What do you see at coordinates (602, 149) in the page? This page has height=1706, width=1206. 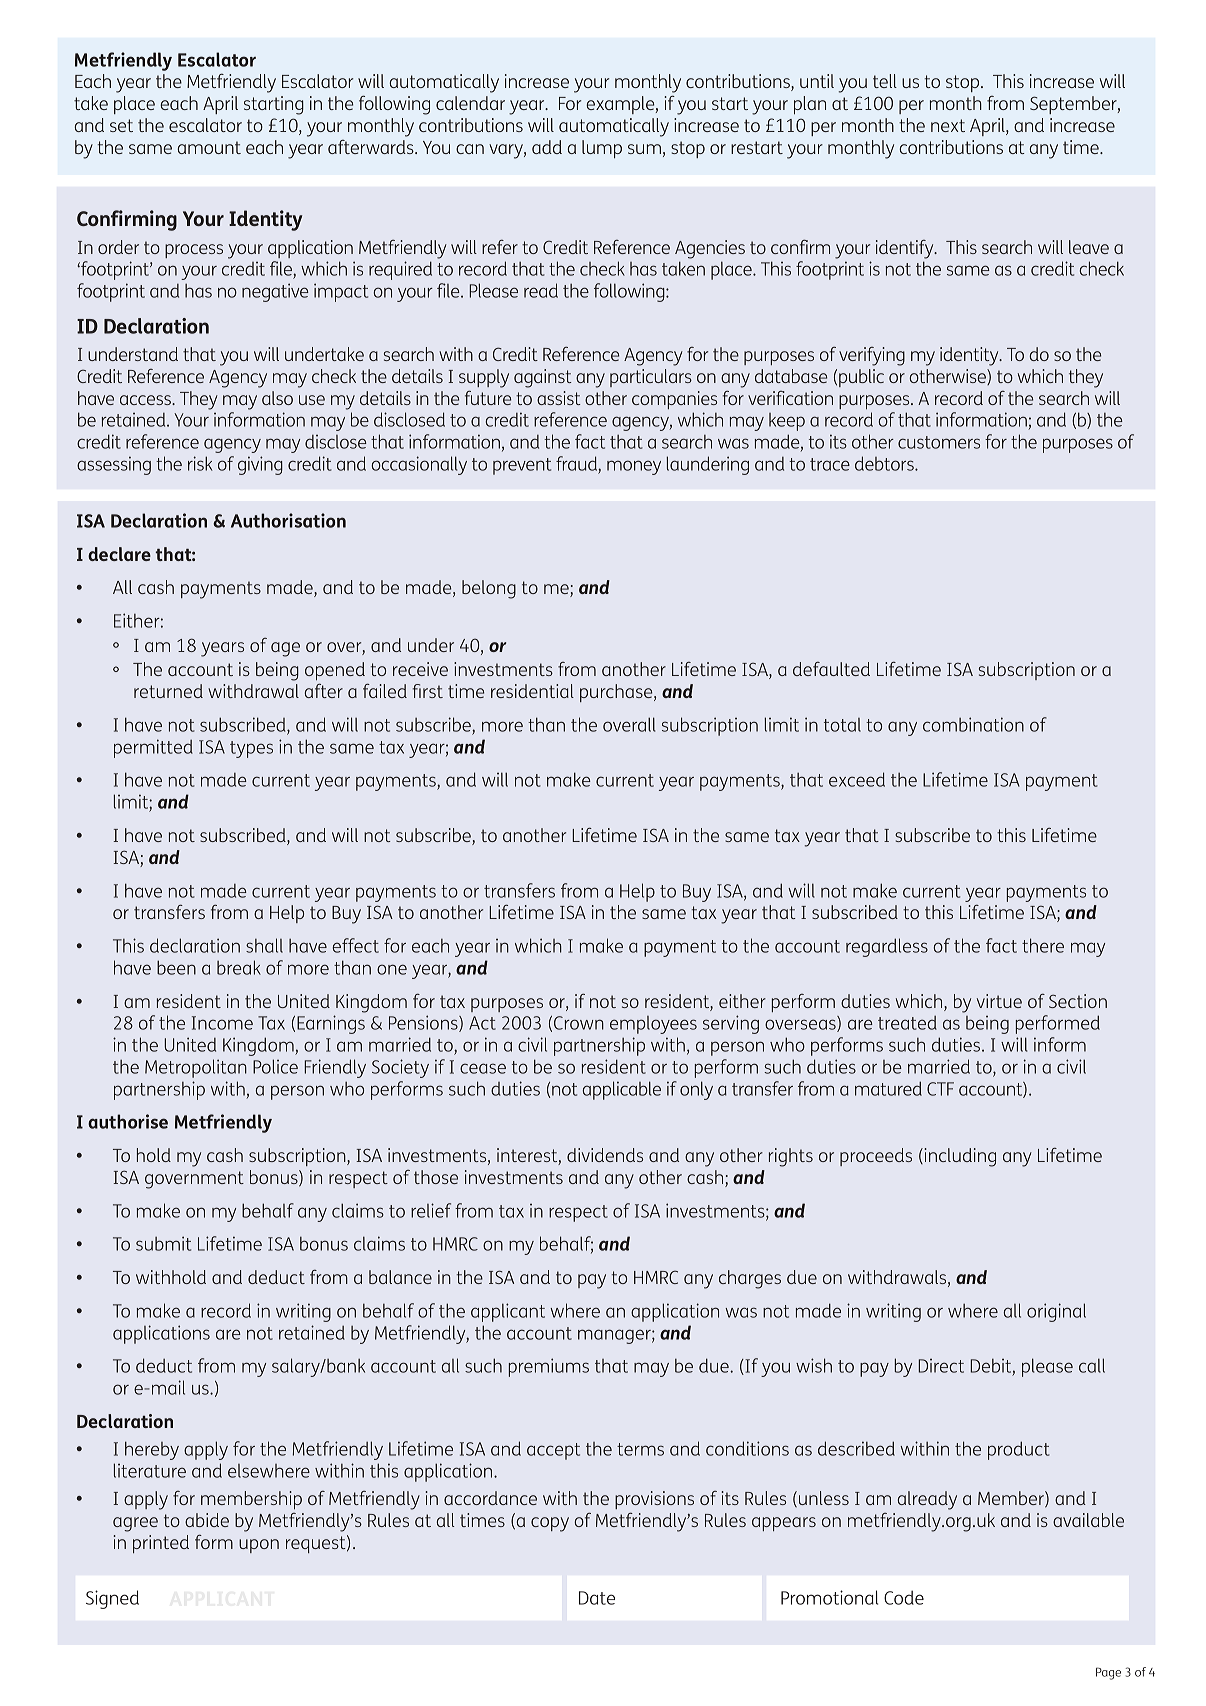 I see `lump` at bounding box center [602, 149].
